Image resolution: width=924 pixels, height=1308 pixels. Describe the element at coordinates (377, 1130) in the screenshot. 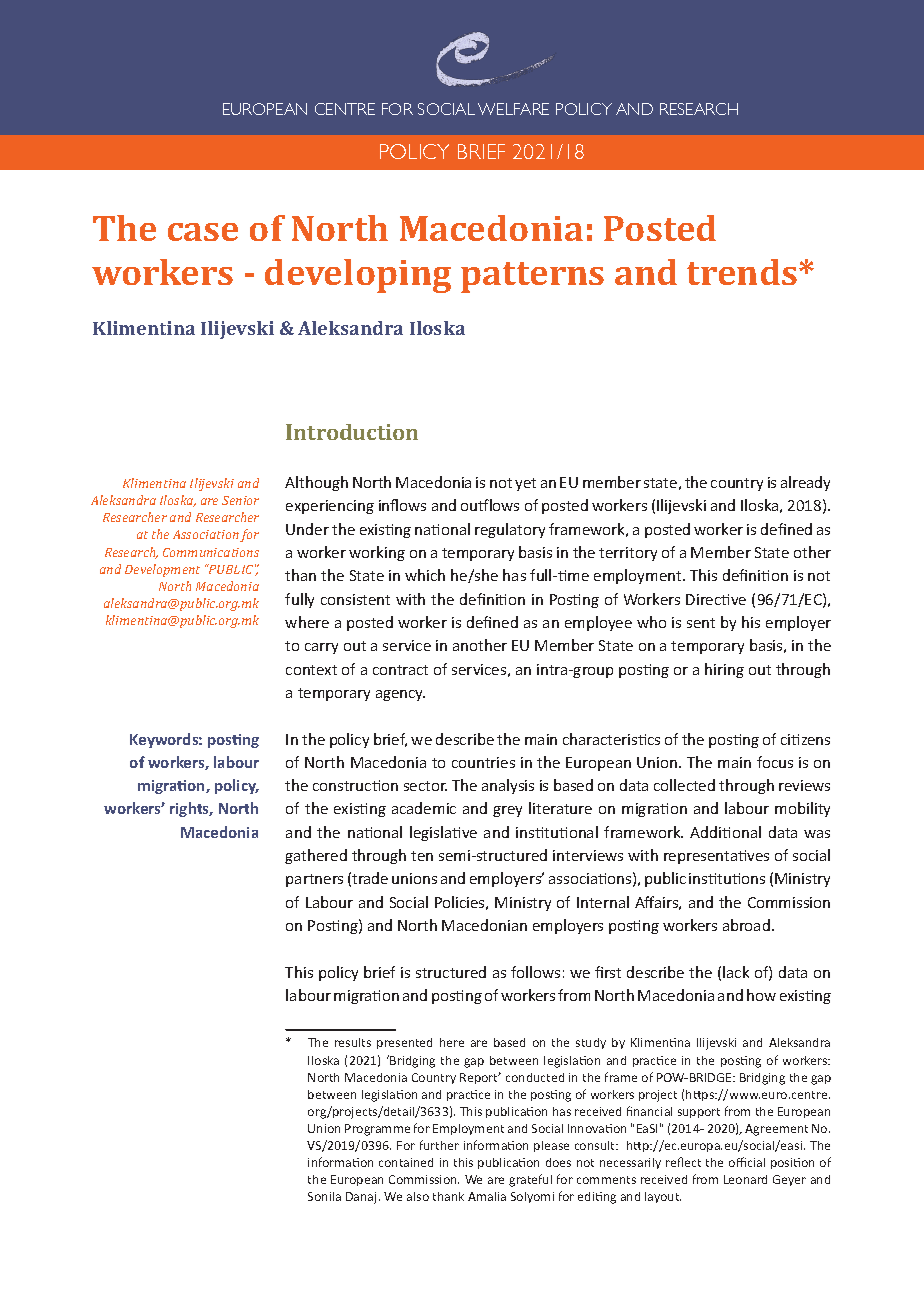

I see `Programme` at that location.
